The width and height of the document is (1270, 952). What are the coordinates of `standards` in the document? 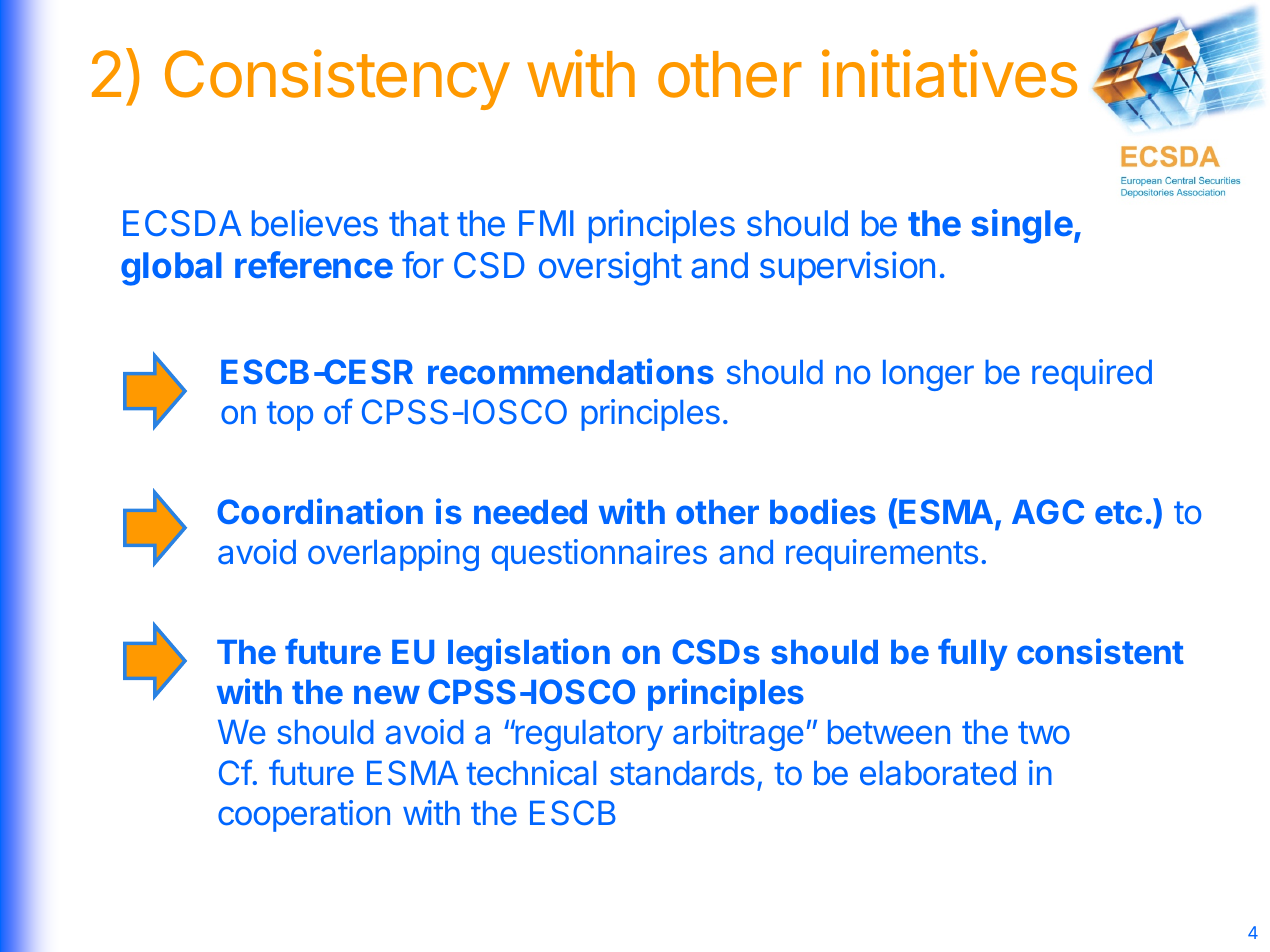 It's located at (682, 773).
